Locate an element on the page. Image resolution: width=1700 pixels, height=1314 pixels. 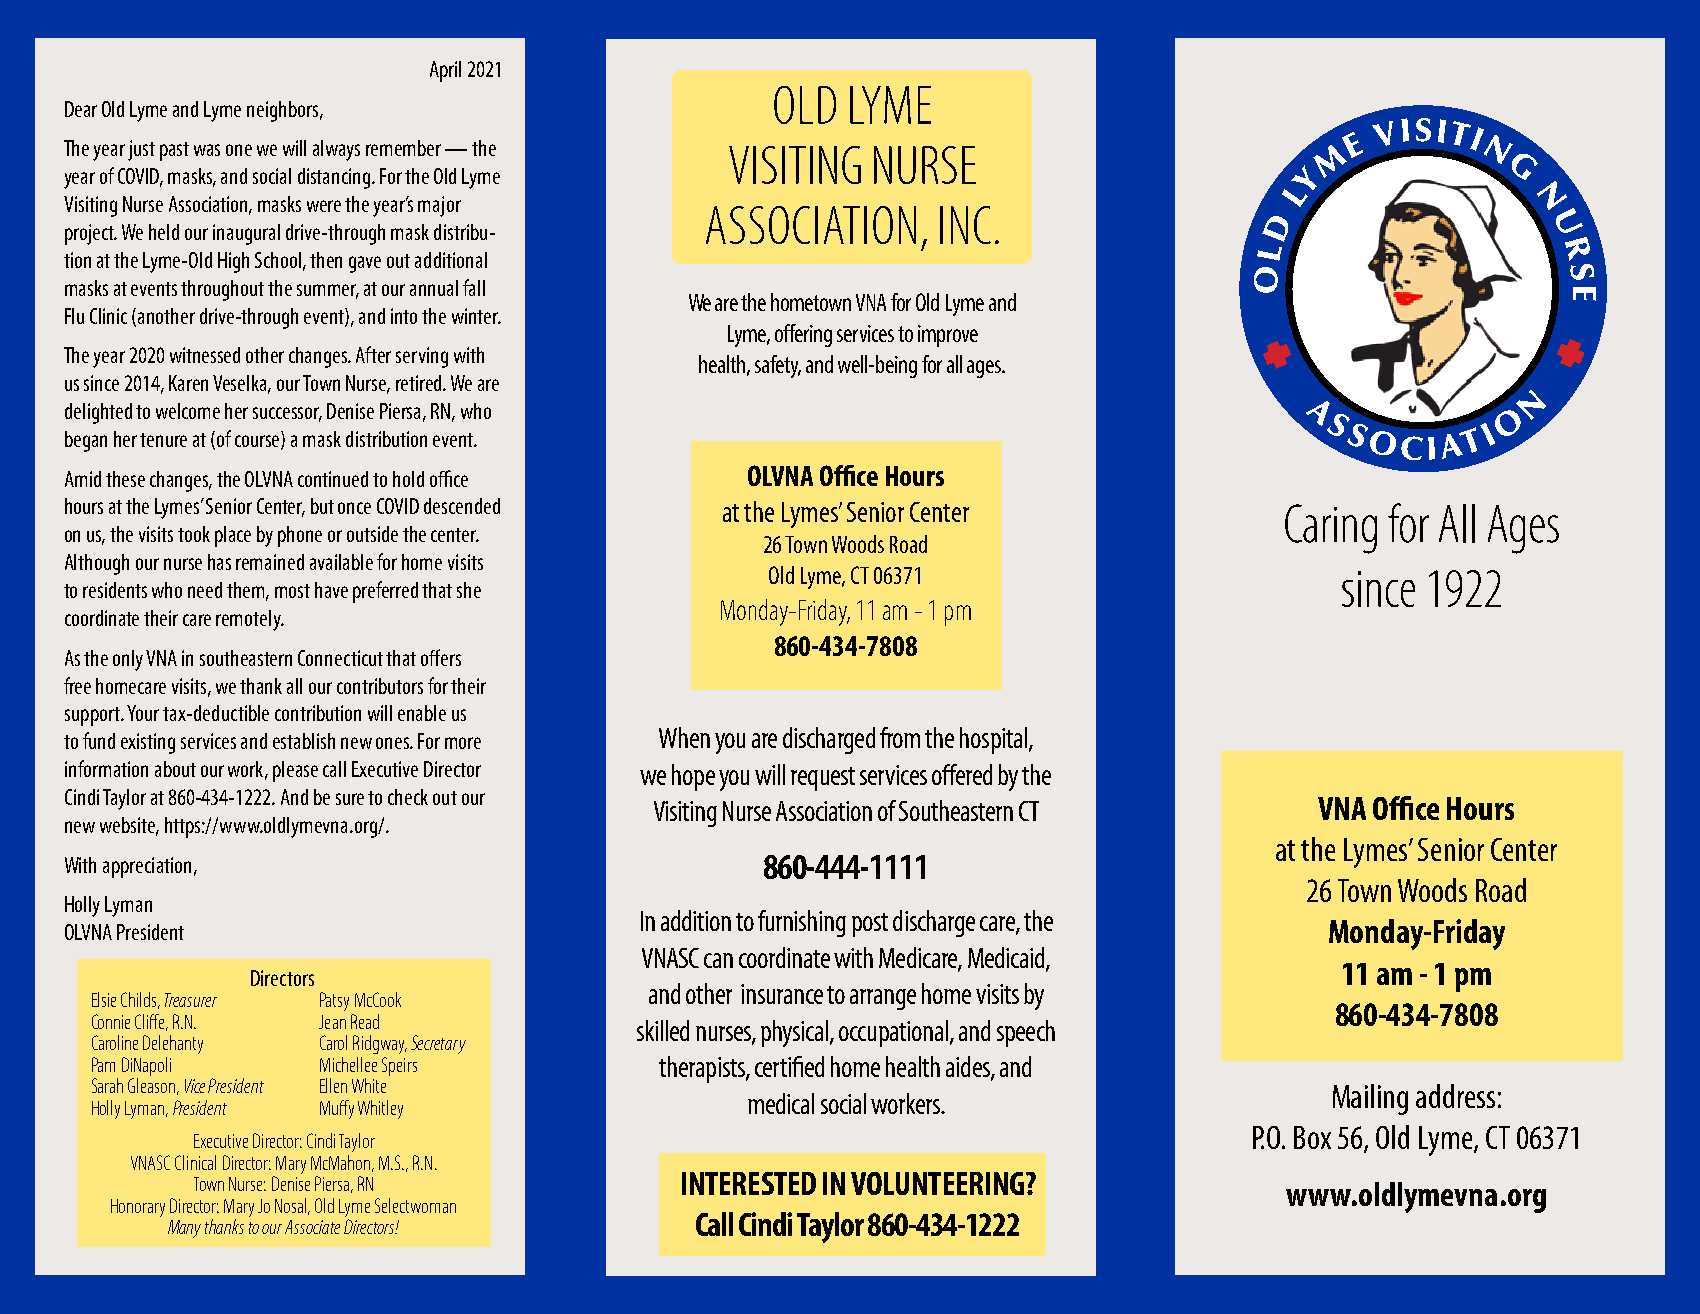
April is located at coordinates (445, 71).
